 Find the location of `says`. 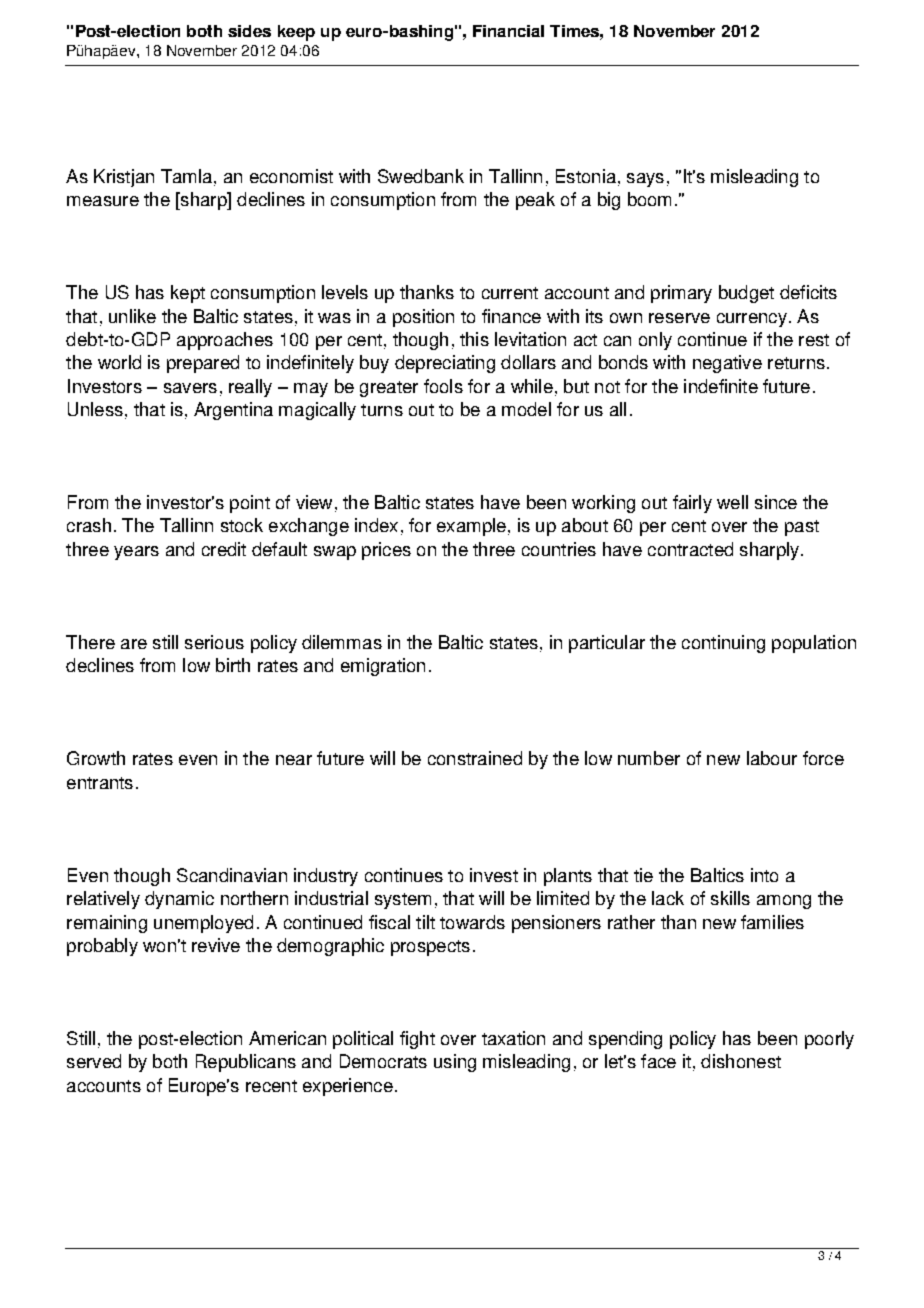

says is located at coordinates (645, 180).
